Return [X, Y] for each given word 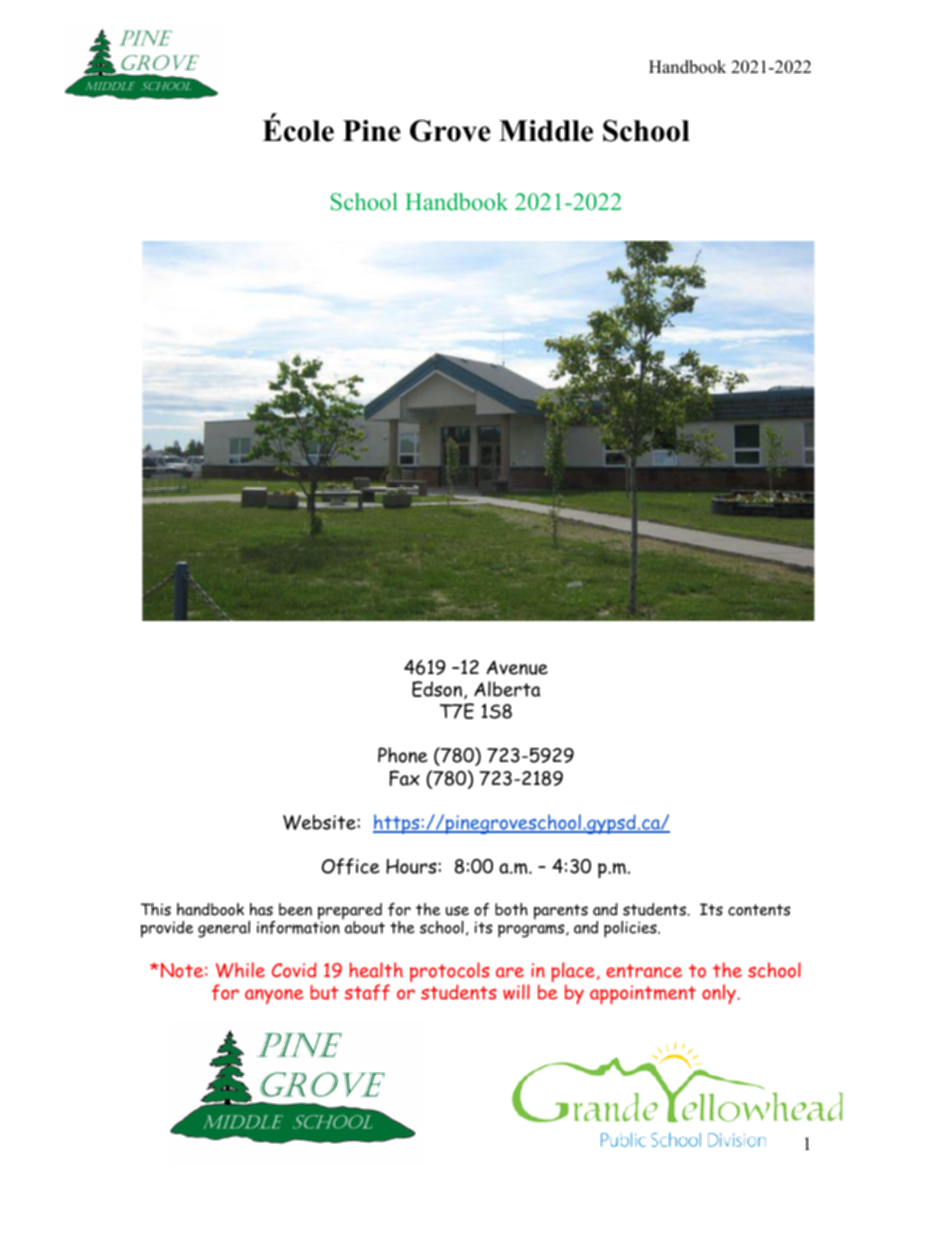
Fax [405, 778]
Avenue [517, 667]
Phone [403, 755]
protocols [449, 973]
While [240, 970]
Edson [437, 689]
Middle [546, 131]
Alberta [507, 689]
